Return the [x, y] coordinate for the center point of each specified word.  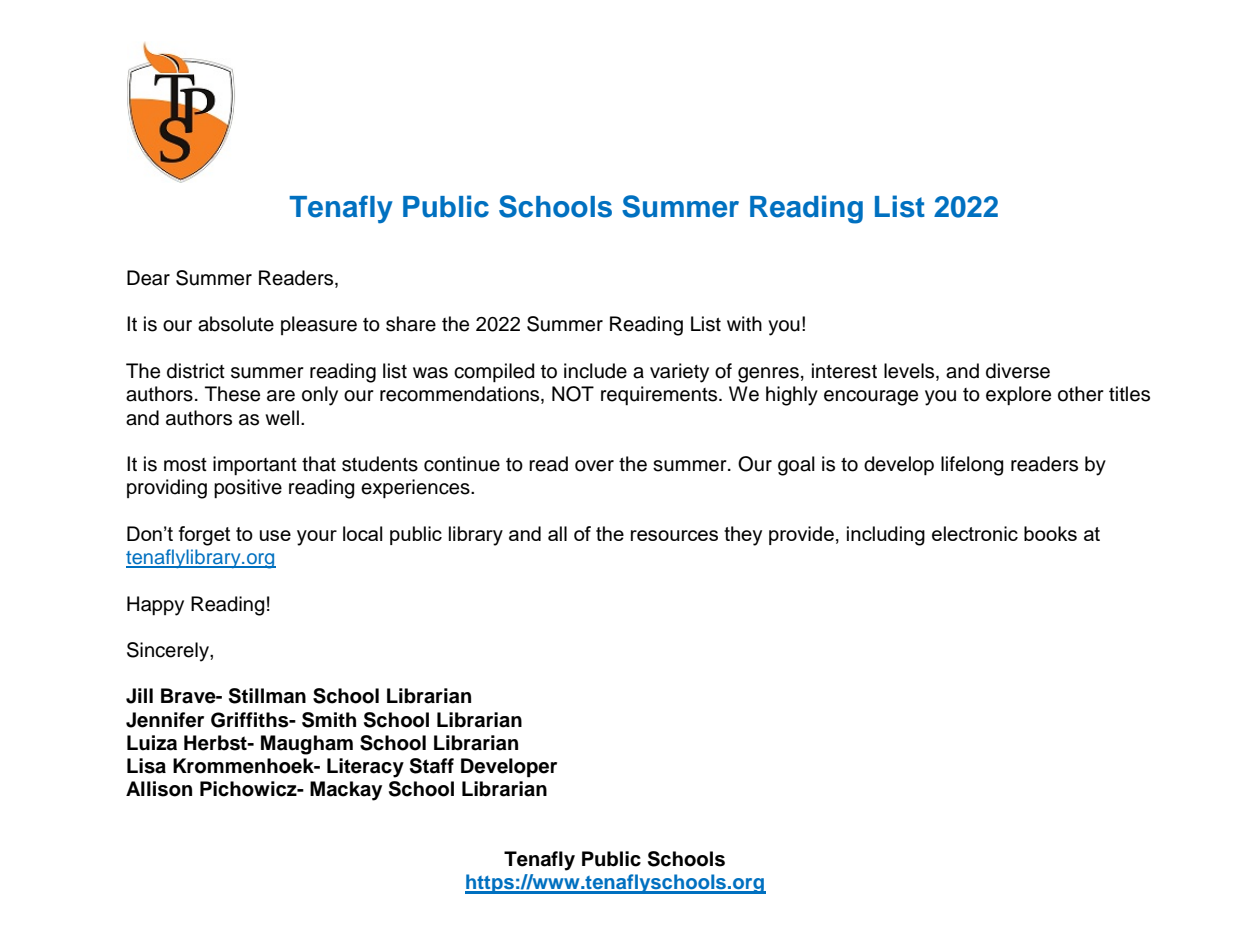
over [594, 466]
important [255, 465]
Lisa [146, 766]
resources [674, 535]
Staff [432, 766]
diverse [1018, 371]
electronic [975, 533]
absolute [236, 324]
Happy [155, 606]
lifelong [972, 466]
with [744, 323]
